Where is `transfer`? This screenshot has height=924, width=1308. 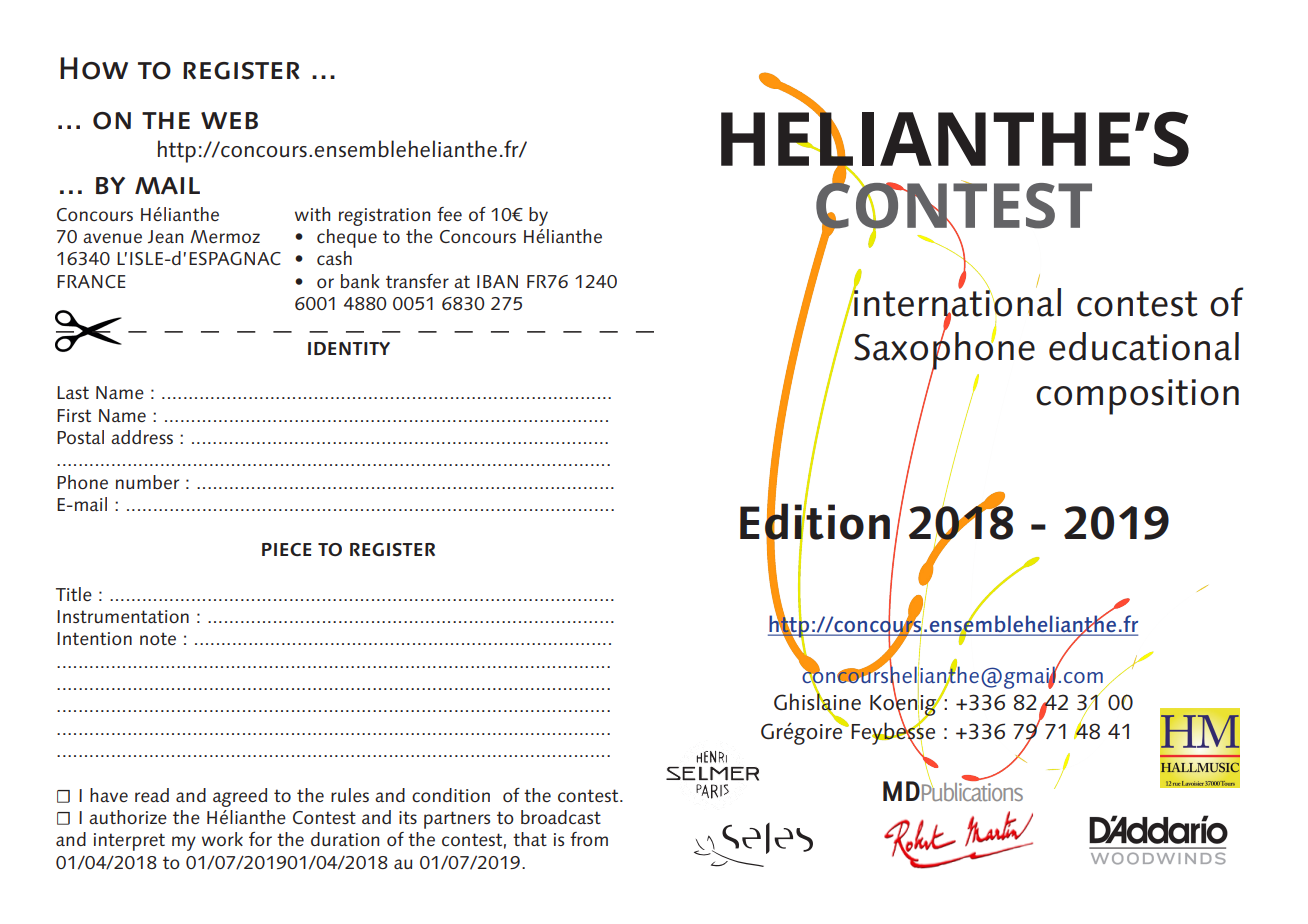
transfer is located at coordinates (417, 281).
